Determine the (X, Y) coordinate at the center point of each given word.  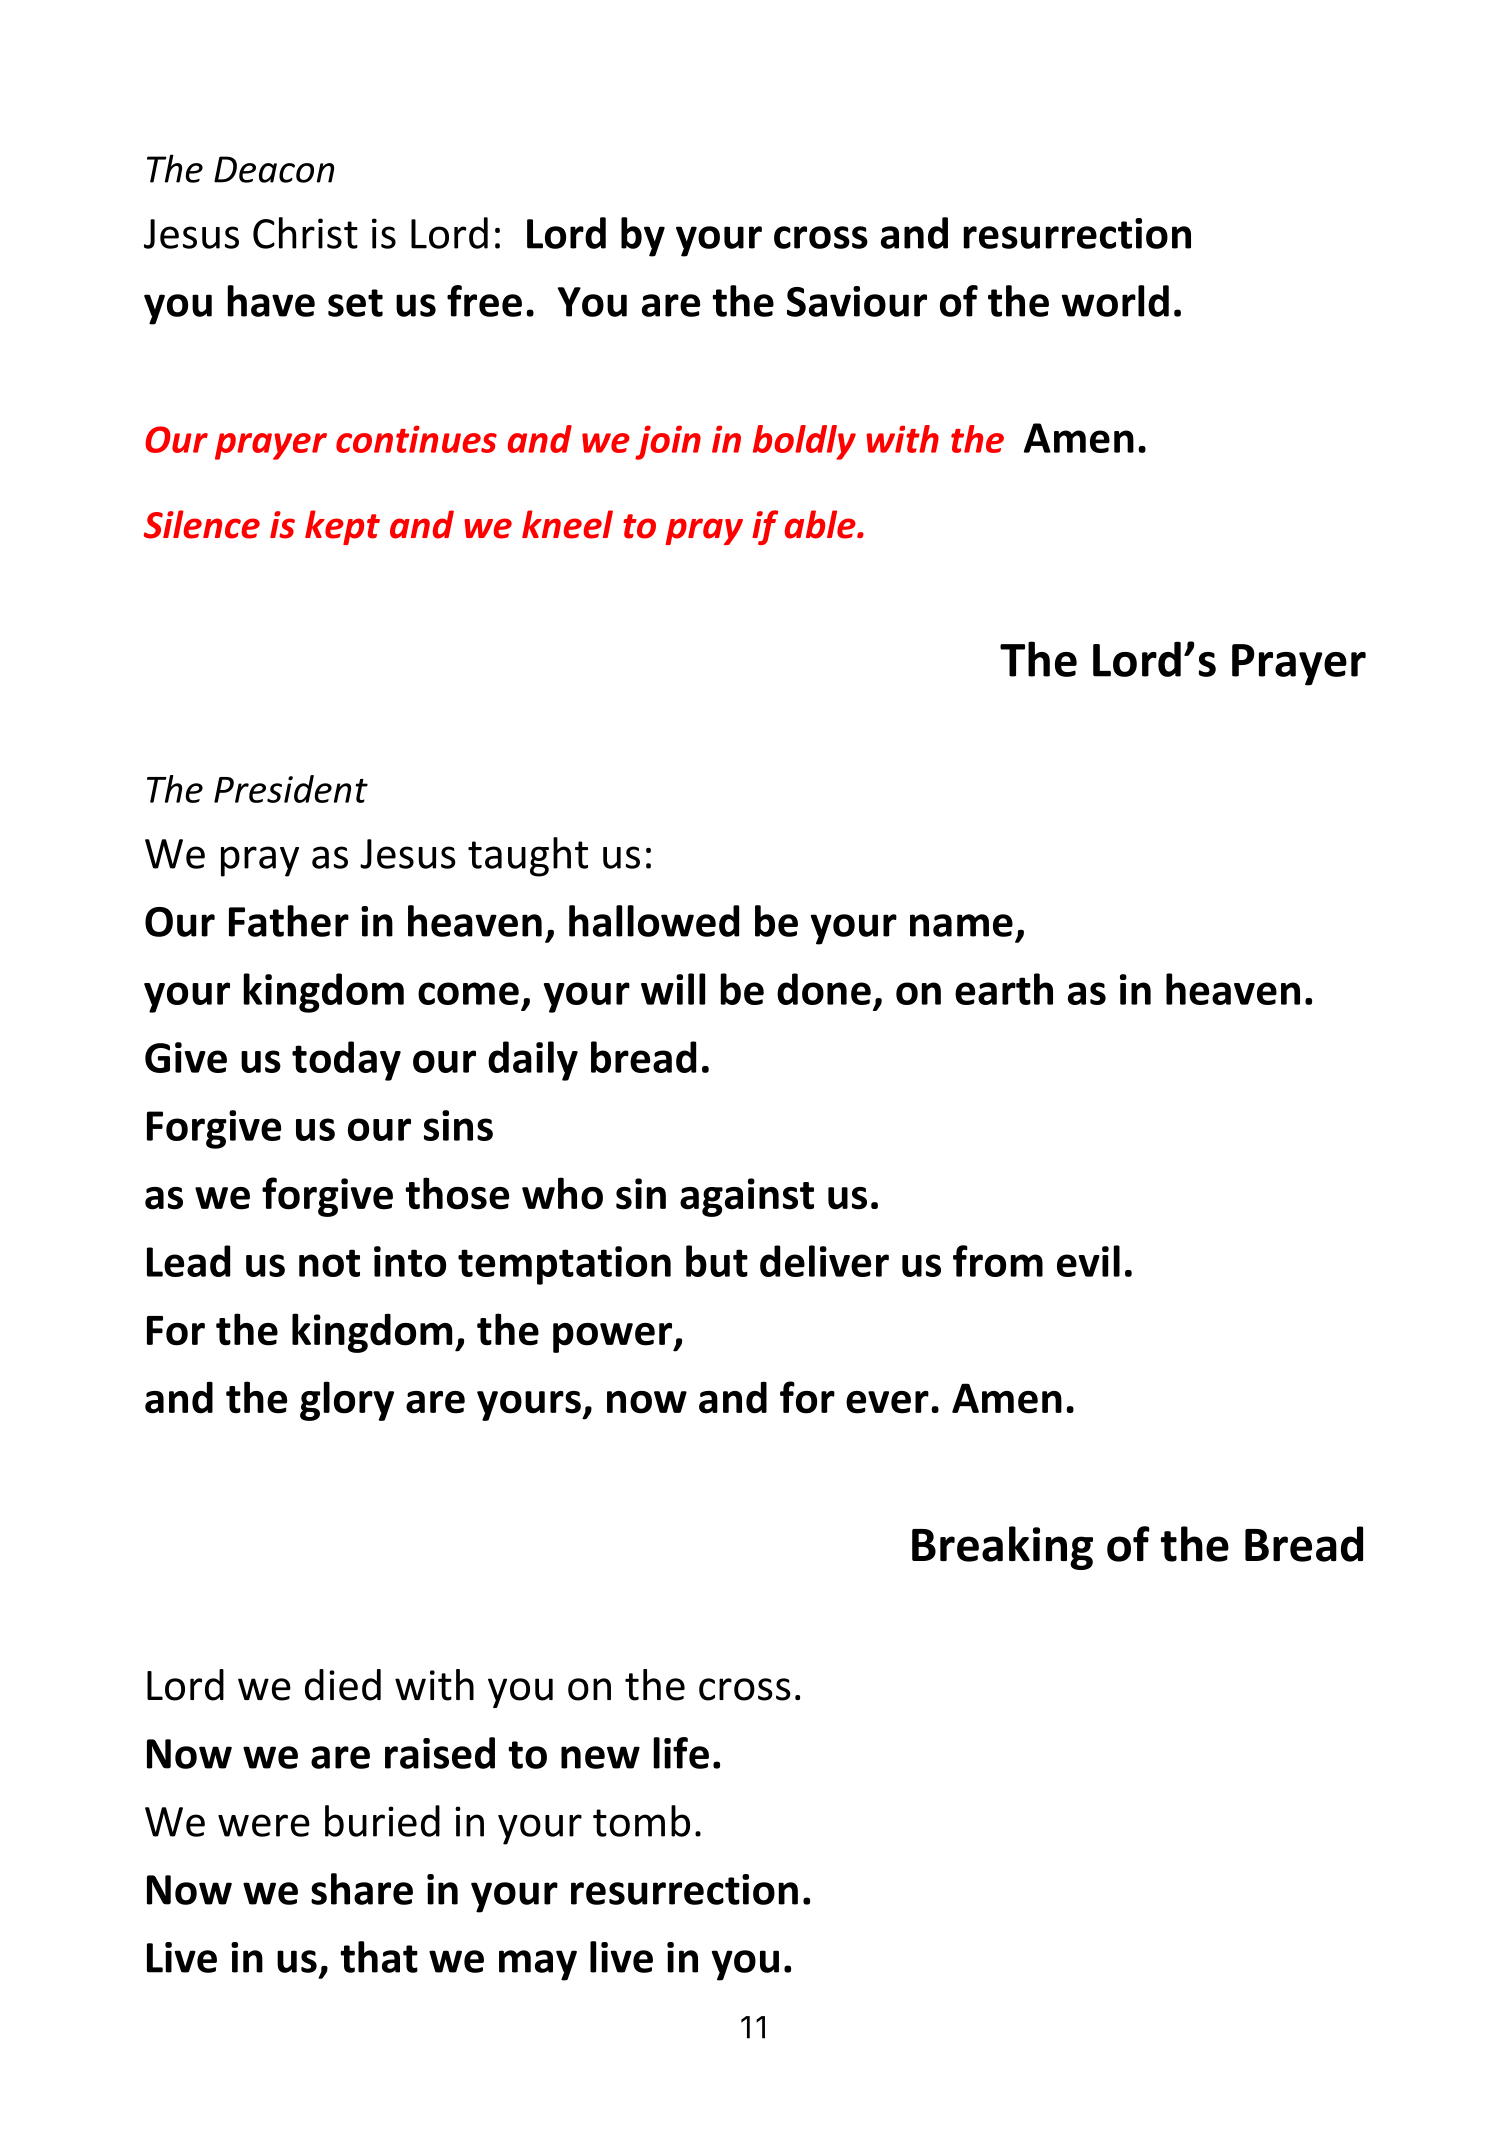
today (346, 1061)
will (673, 989)
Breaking (1002, 1548)
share (362, 1889)
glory (347, 1401)
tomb (641, 1821)
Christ (305, 233)
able (821, 524)
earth (1004, 989)
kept (342, 527)
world (1115, 301)
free (484, 301)
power (614, 1338)
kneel (567, 524)
